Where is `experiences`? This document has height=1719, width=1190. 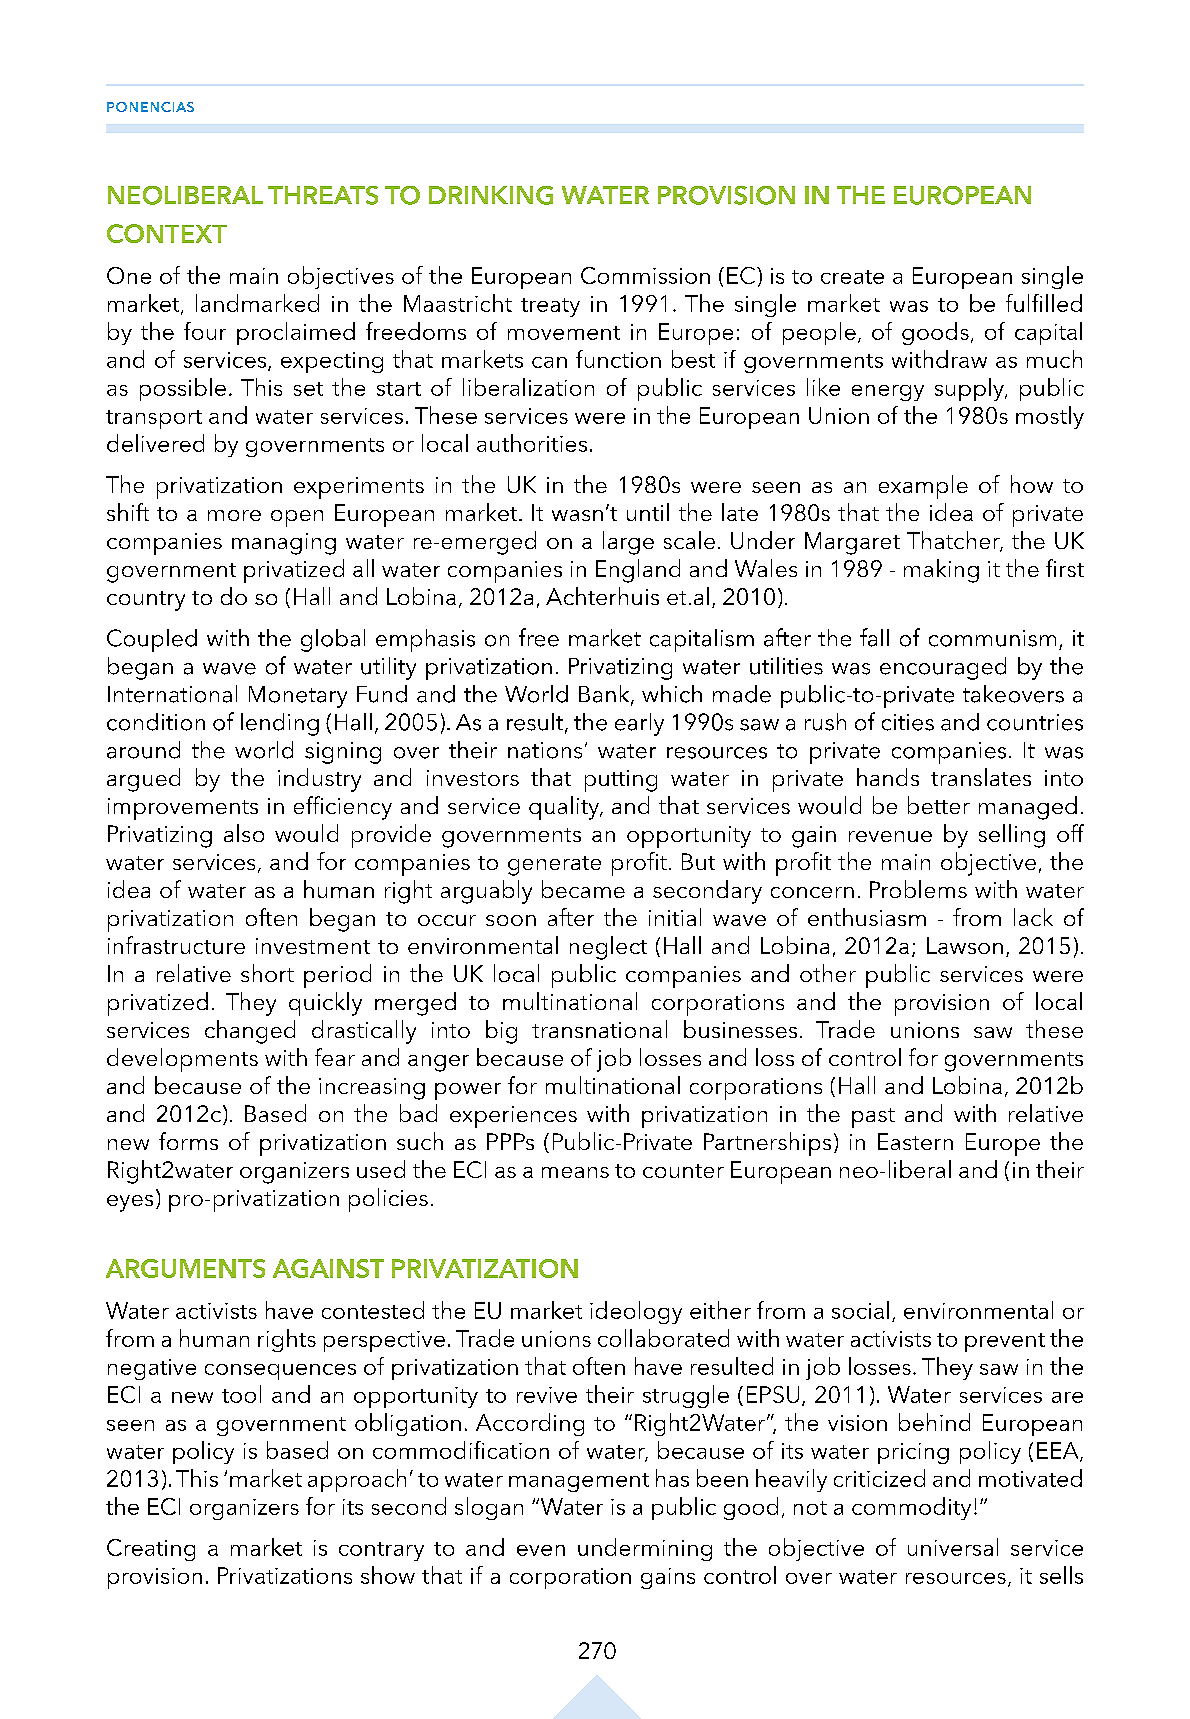 experiences is located at coordinates (513, 1117).
